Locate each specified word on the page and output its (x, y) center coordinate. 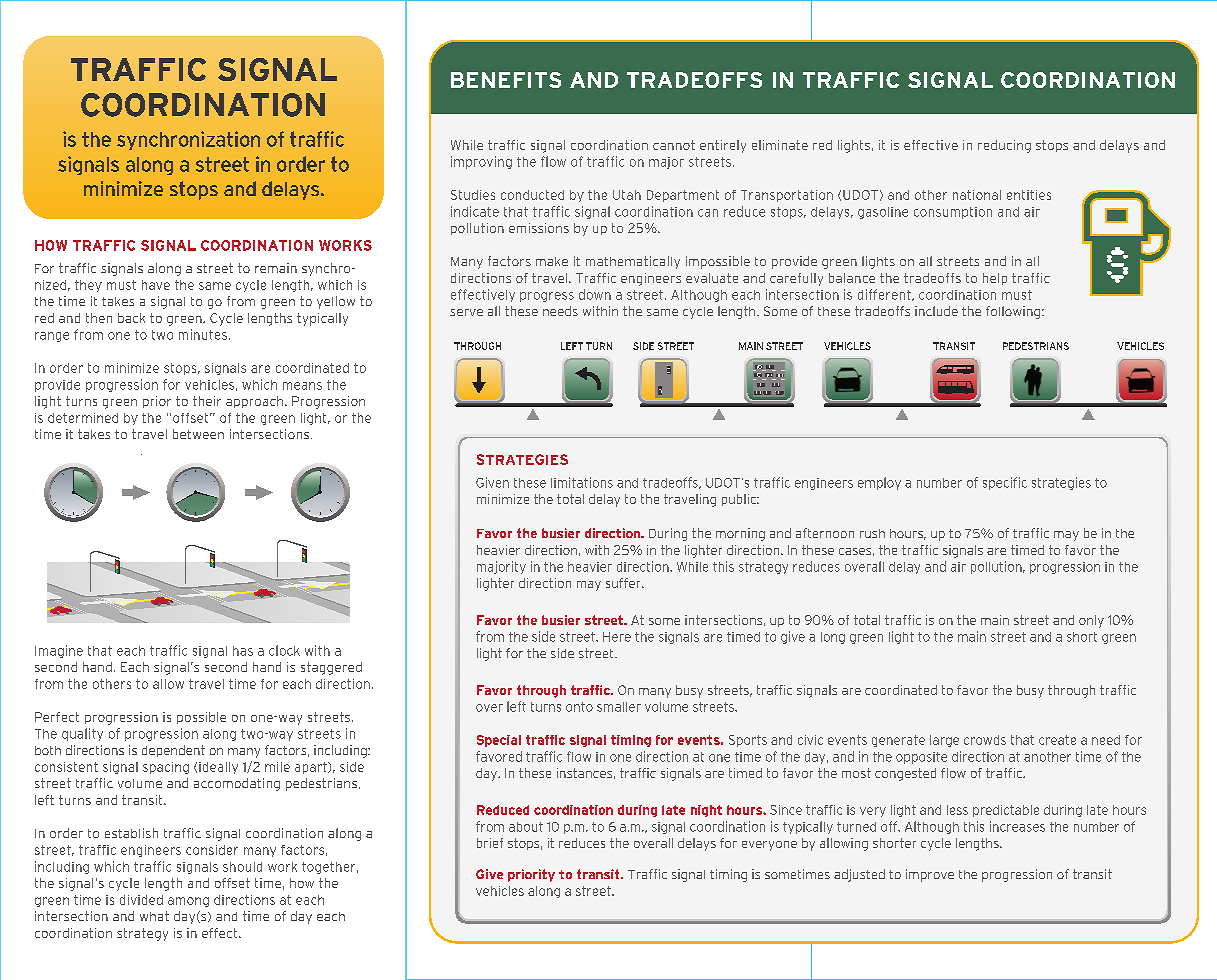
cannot (674, 145)
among (188, 902)
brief (490, 843)
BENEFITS (506, 80)
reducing (1004, 146)
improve (930, 875)
